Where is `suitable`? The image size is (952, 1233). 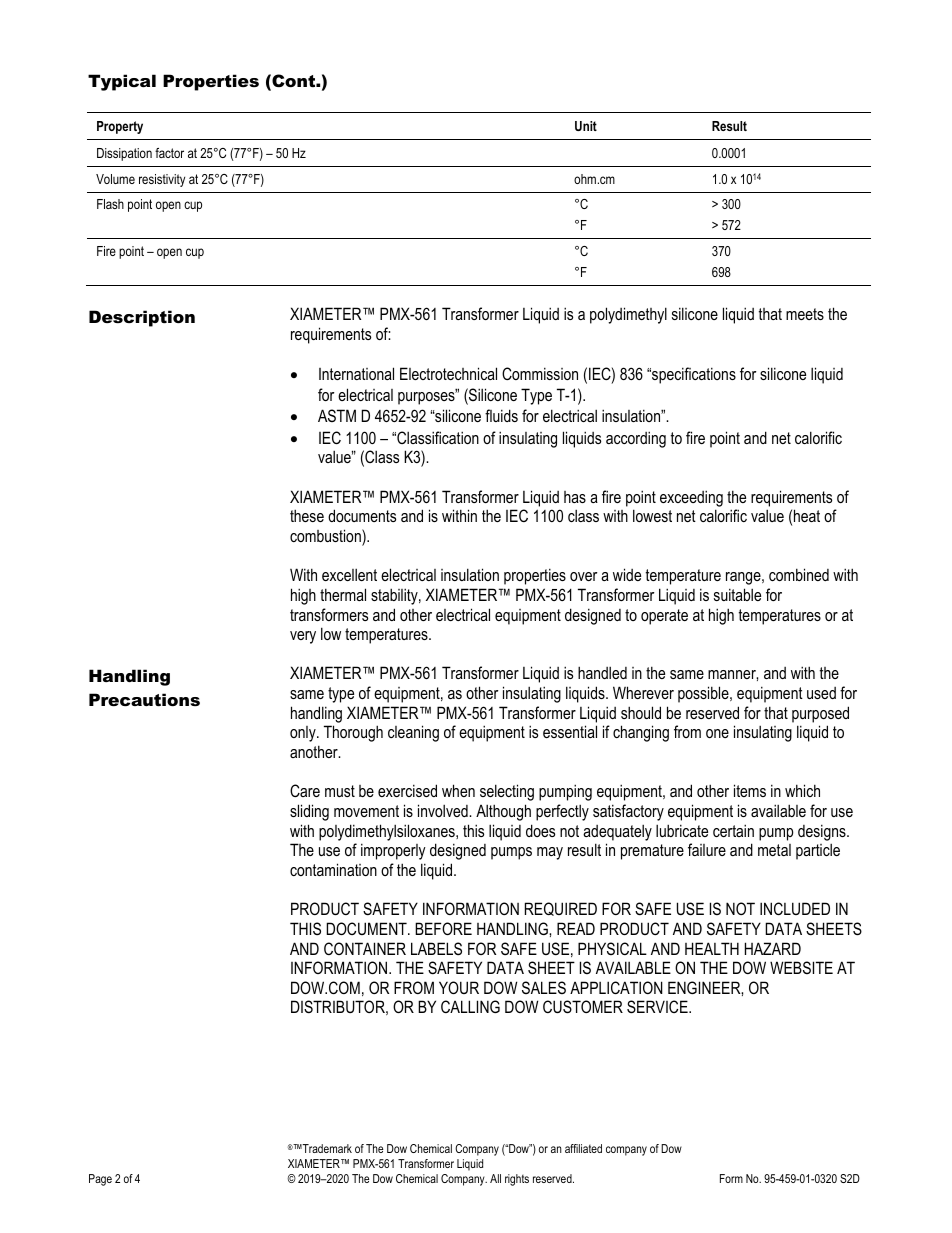 suitable is located at coordinates (737, 594).
